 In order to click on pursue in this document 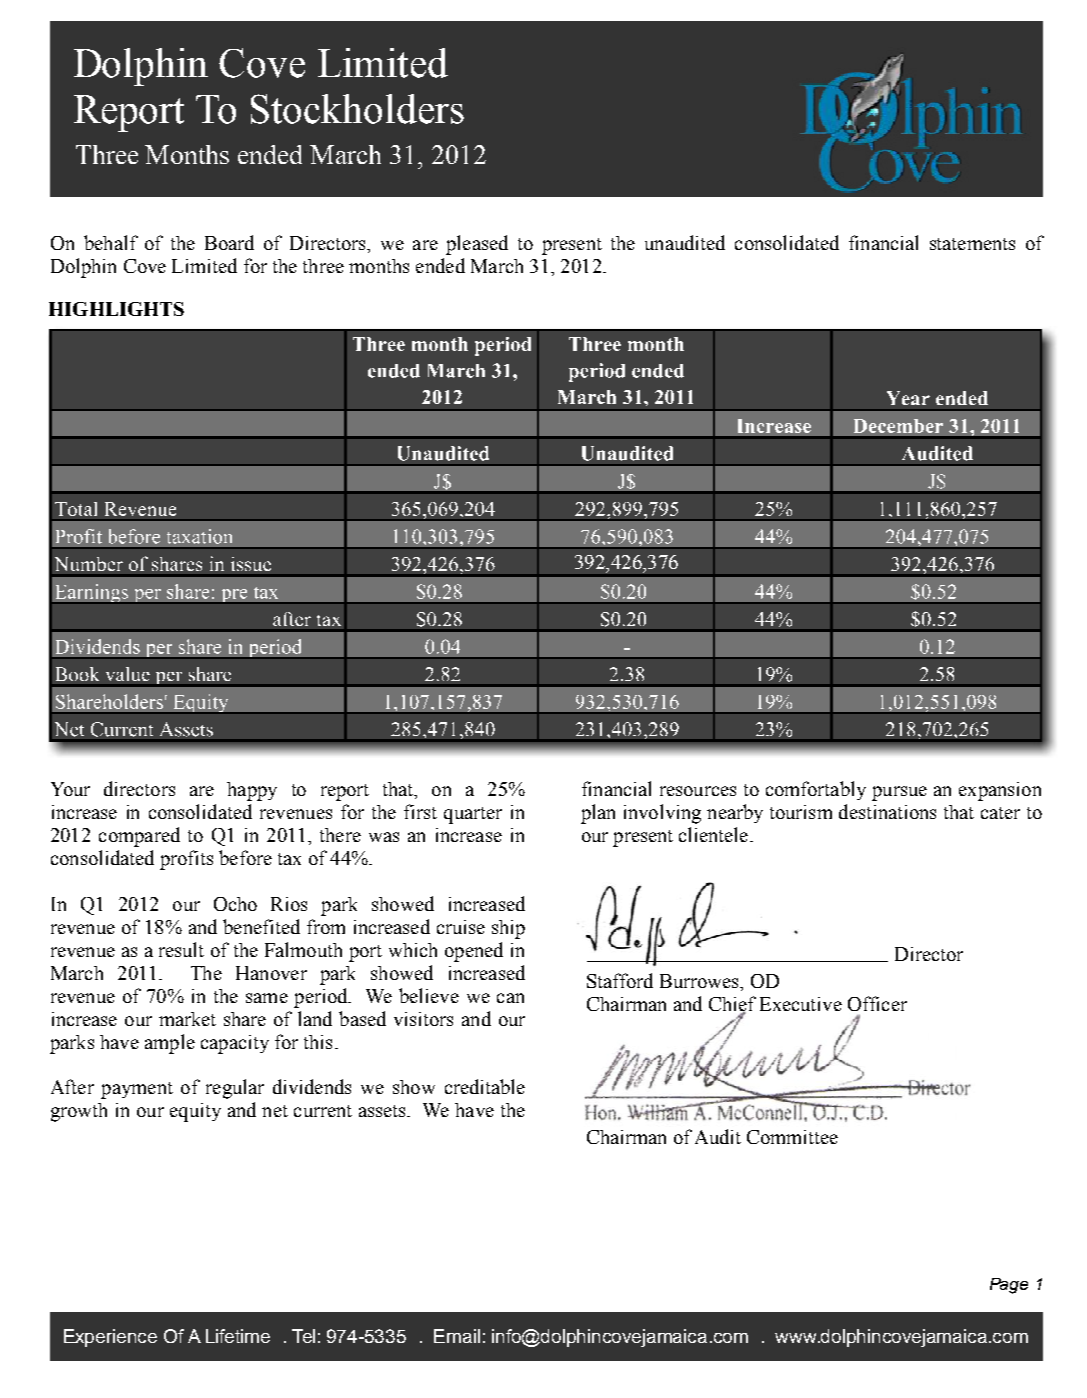, I will do `click(899, 793)`.
